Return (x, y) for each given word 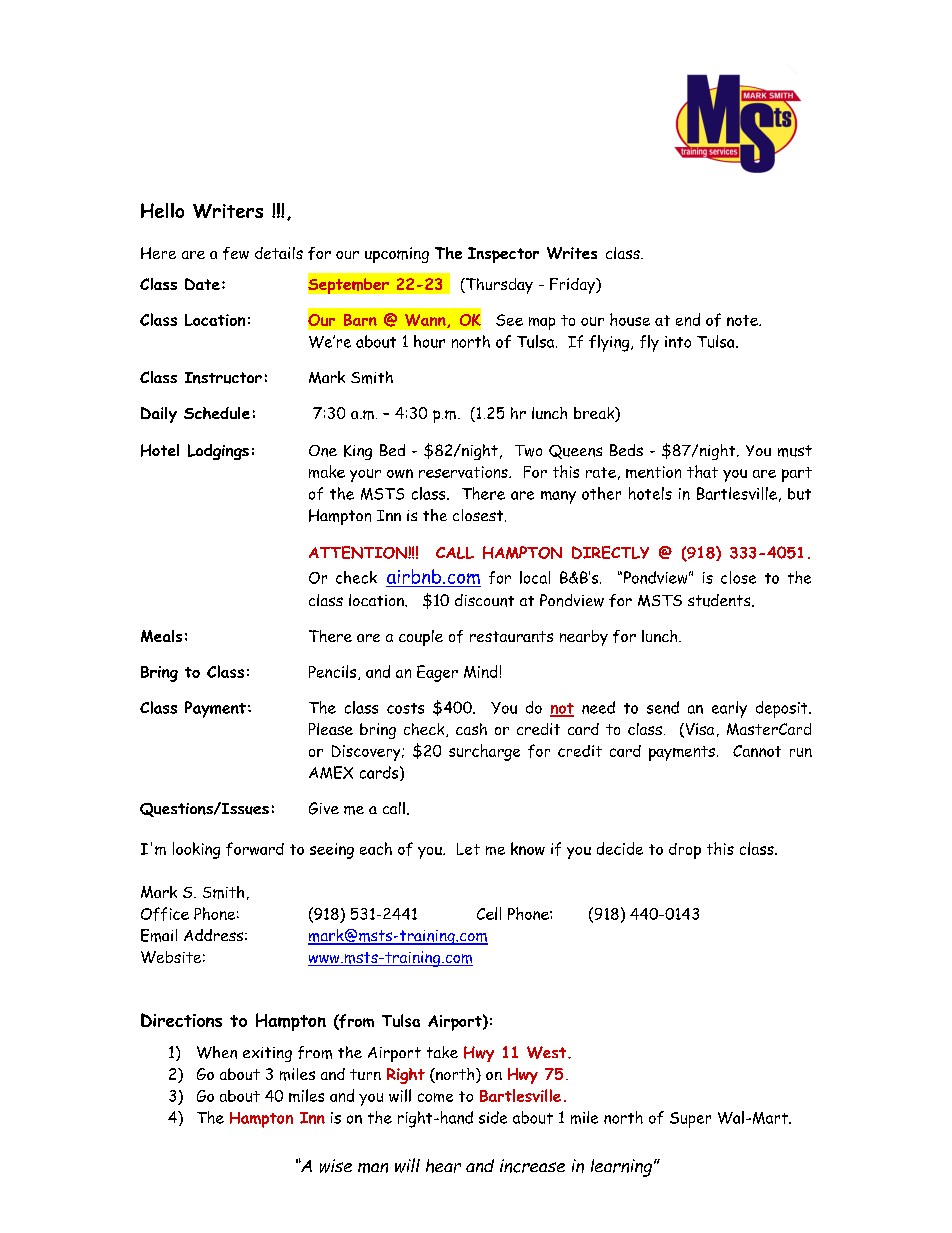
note (743, 320)
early (729, 709)
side (493, 1117)
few (236, 253)
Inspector (503, 255)
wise (336, 1166)
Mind (480, 671)
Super (690, 1120)
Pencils (334, 672)
